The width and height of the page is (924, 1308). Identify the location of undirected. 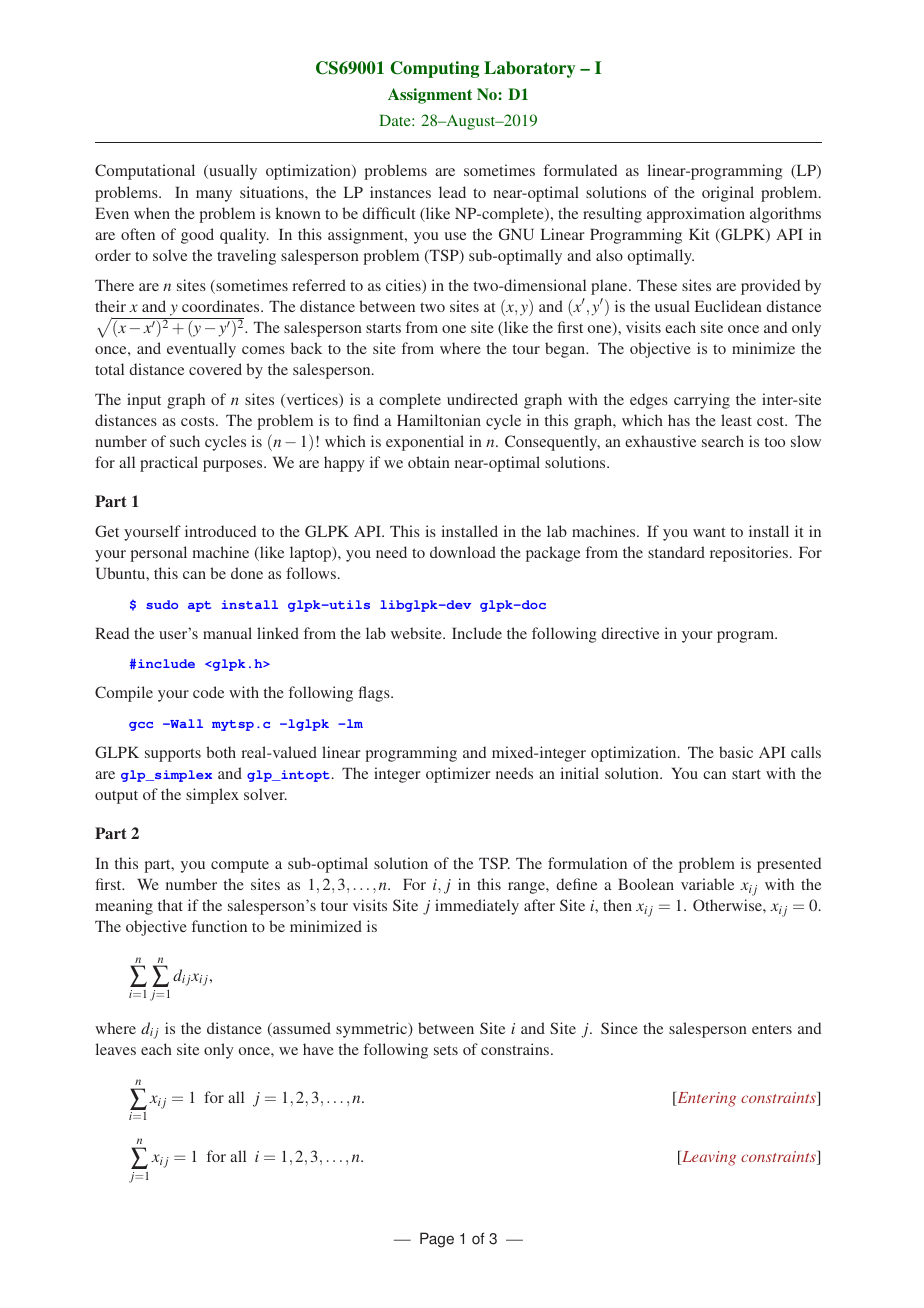
(482, 399).
